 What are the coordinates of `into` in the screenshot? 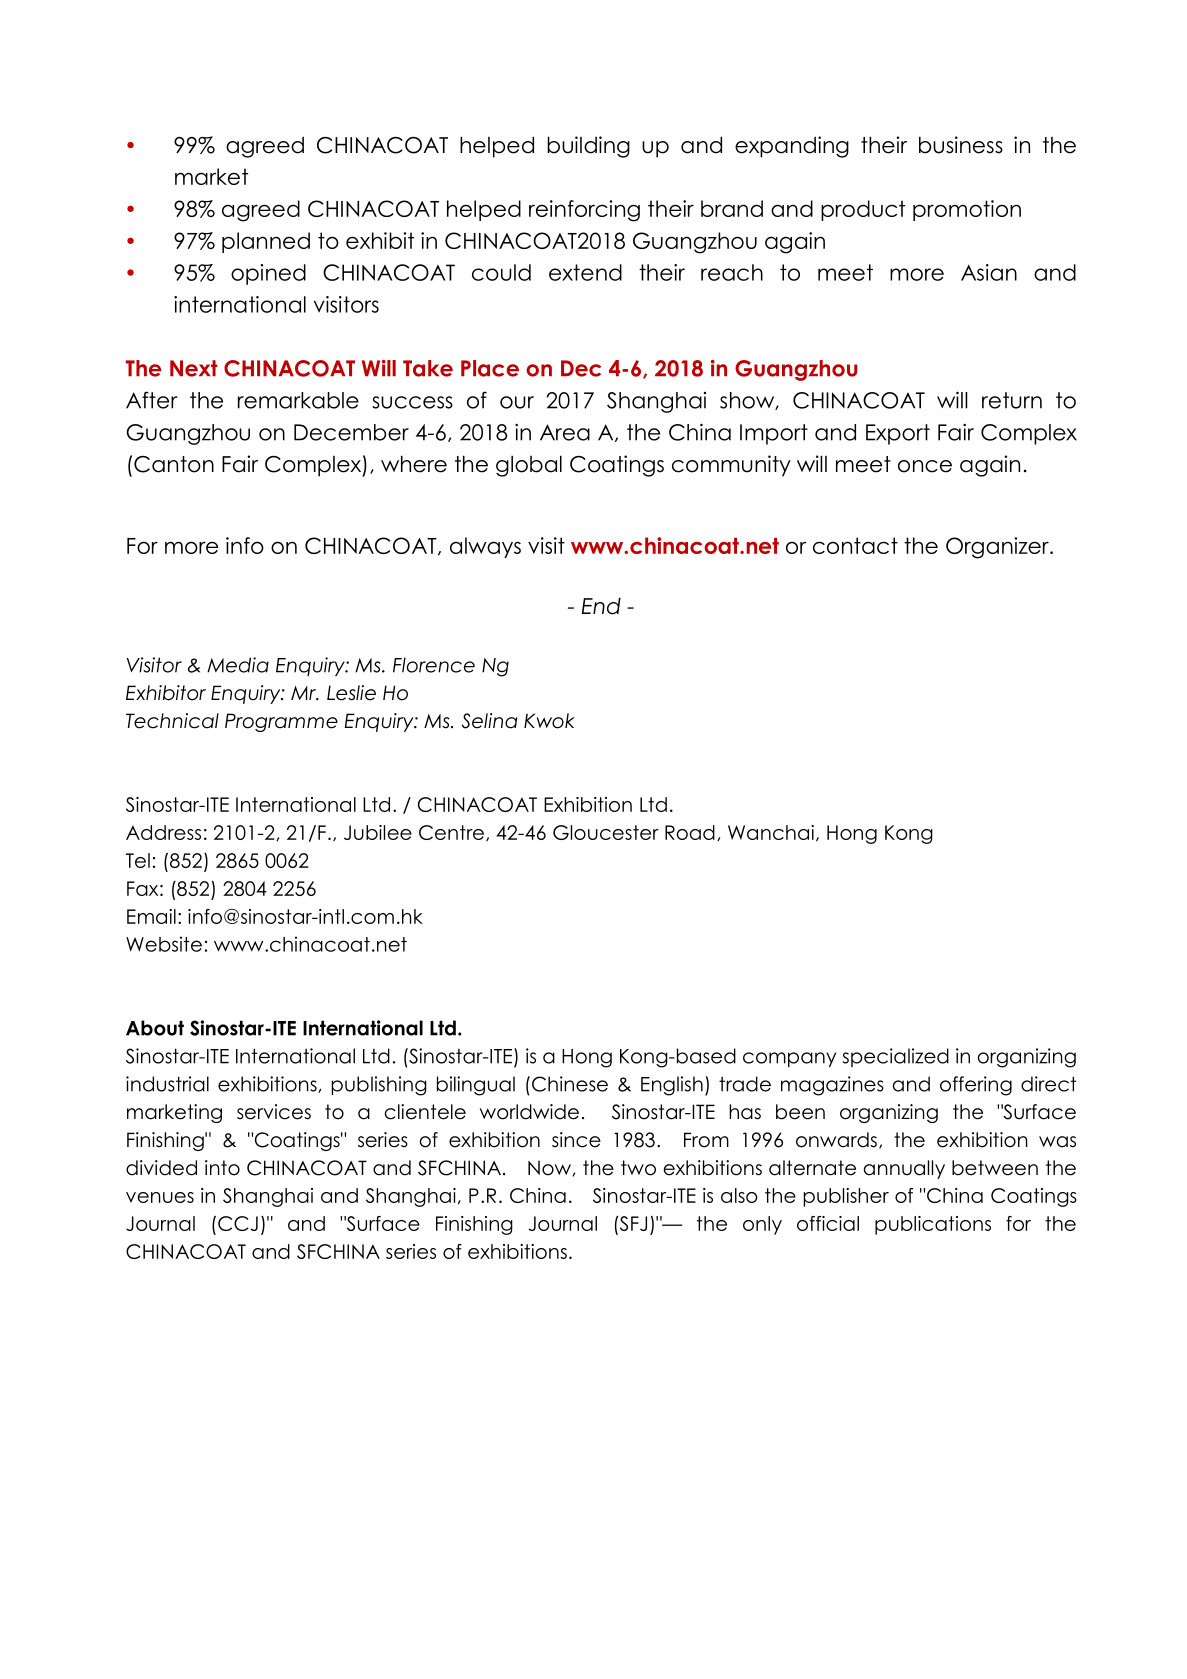 It's located at (222, 1168).
